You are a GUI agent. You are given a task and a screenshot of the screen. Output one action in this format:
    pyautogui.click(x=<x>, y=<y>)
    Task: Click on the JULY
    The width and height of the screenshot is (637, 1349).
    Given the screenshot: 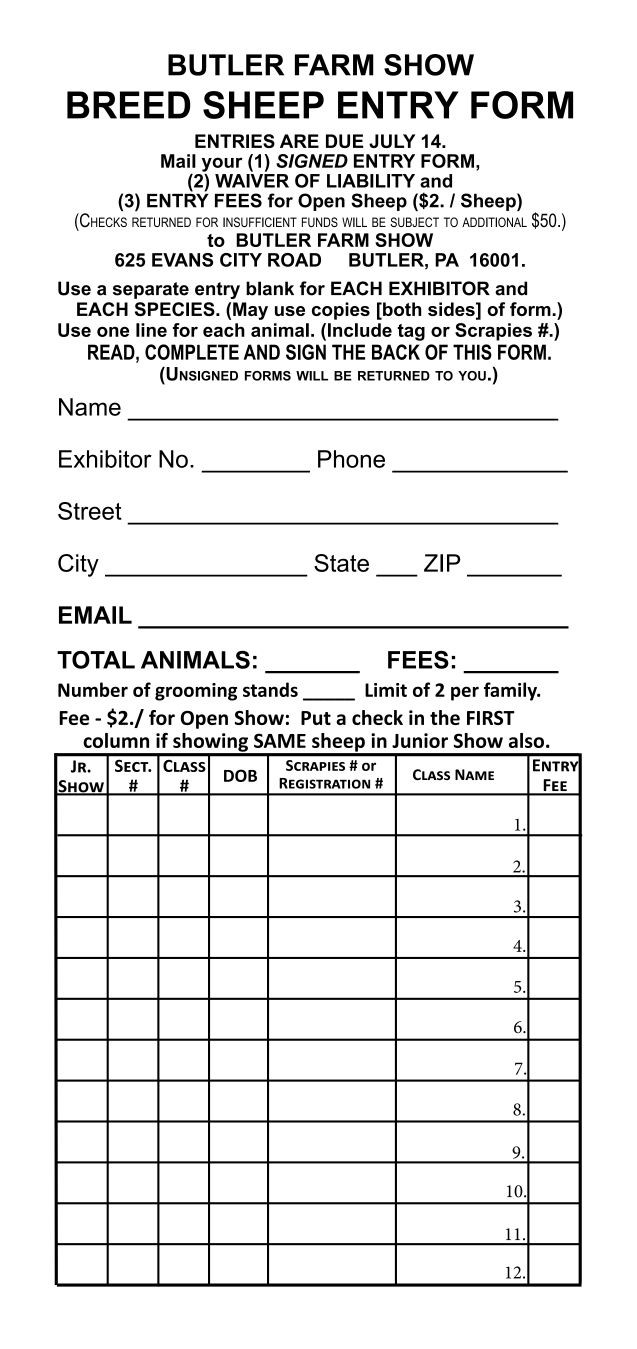 What is the action you would take?
    pyautogui.click(x=392, y=141)
